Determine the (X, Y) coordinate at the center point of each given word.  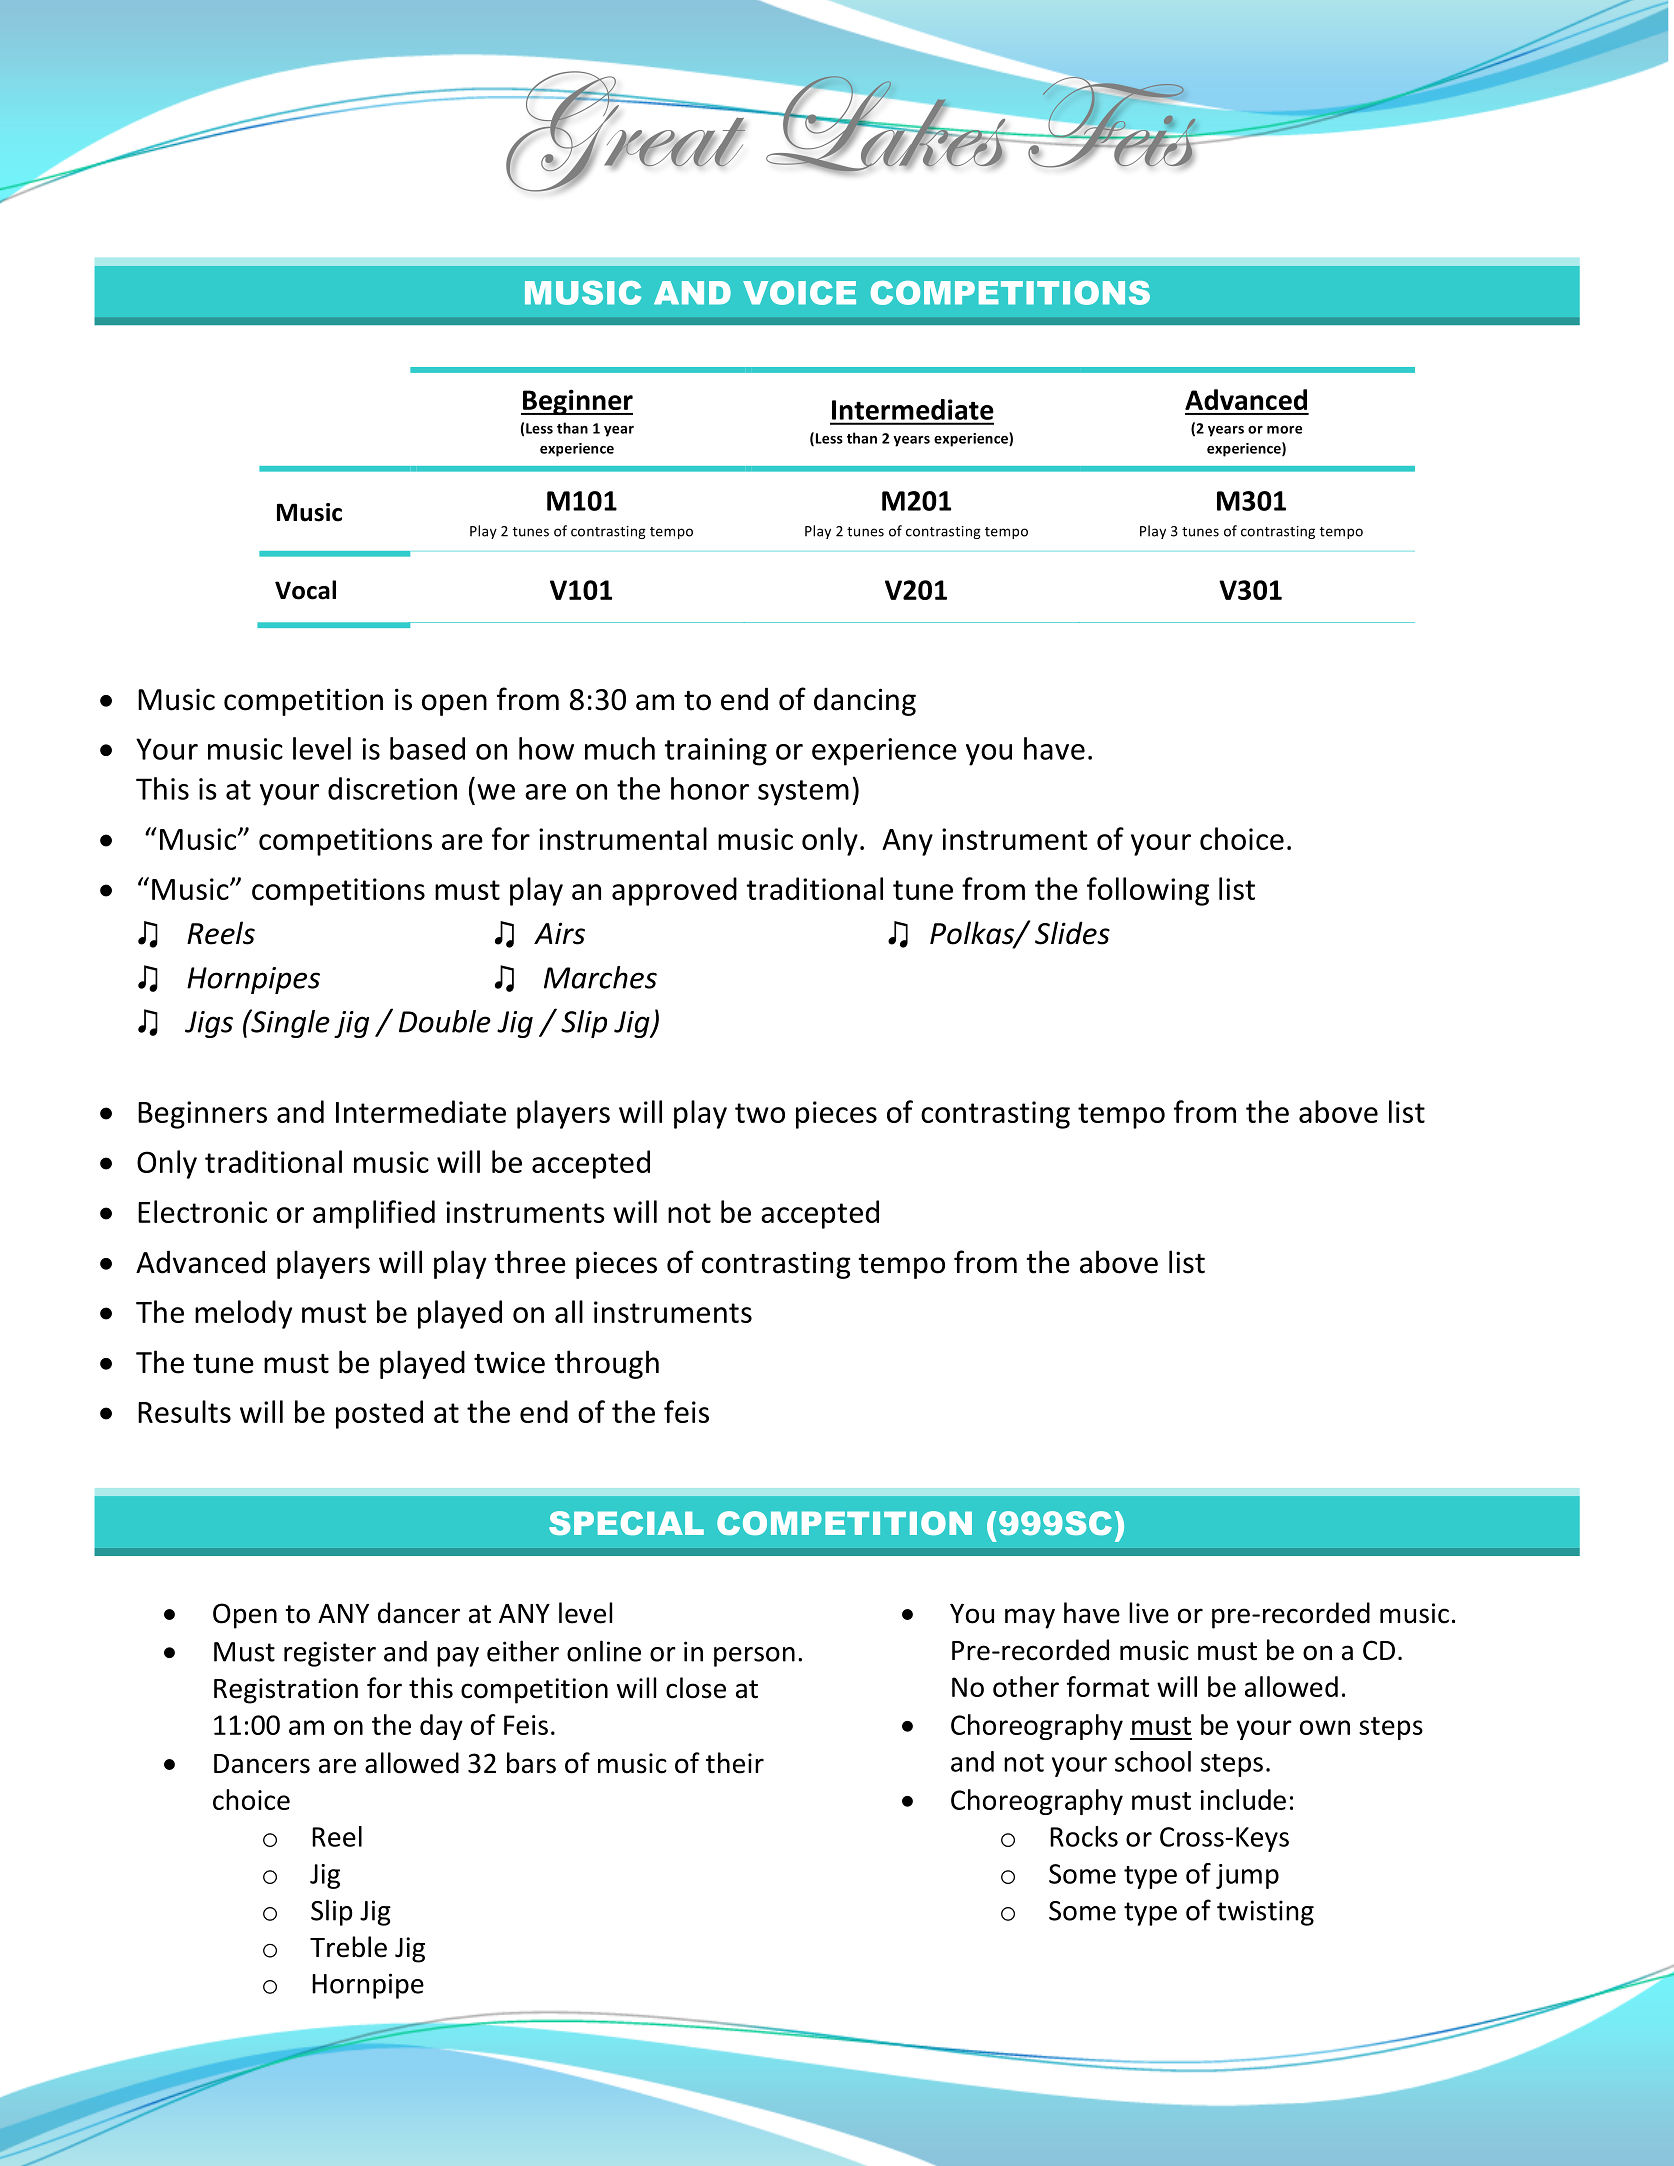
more (1284, 430)
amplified (374, 1214)
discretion (392, 788)
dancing (865, 701)
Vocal (305, 590)
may (1030, 1618)
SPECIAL (626, 1523)
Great (626, 130)
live (1149, 1613)
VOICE (799, 293)
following (1148, 891)
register (330, 1654)
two (760, 1113)
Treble (348, 1947)
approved (674, 891)
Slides (1072, 933)
